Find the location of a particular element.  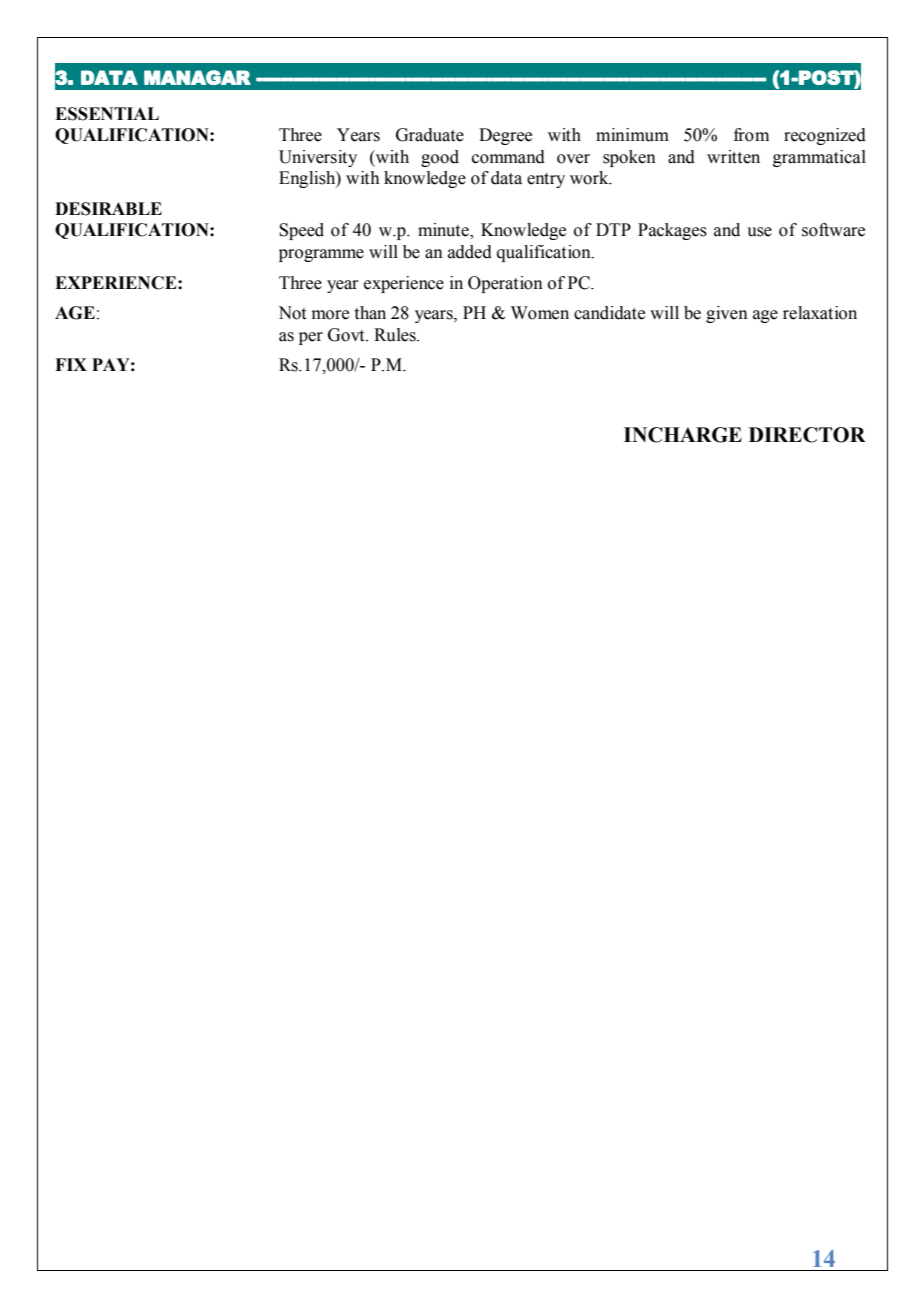

ESSENTIAL is located at coordinates (107, 114).
